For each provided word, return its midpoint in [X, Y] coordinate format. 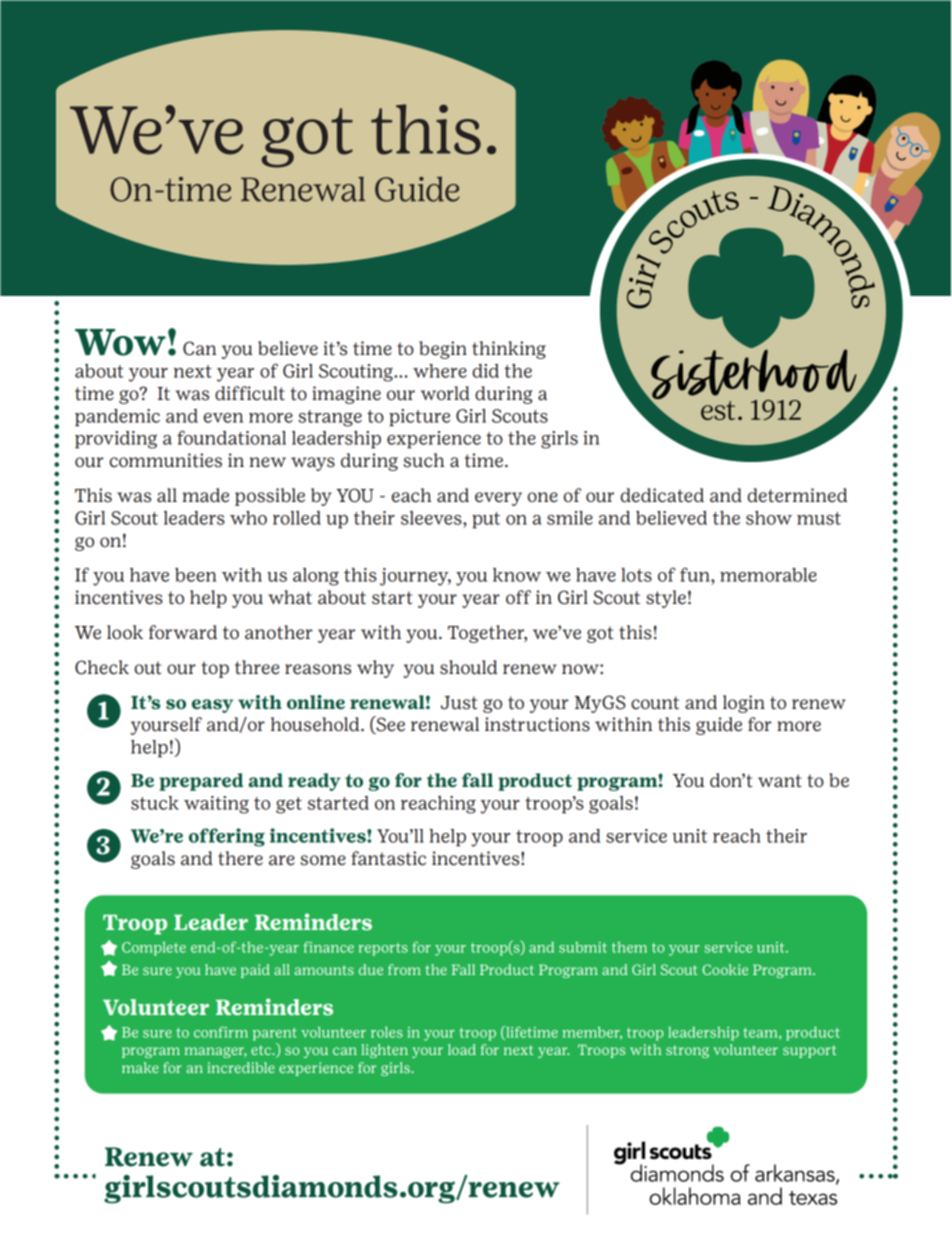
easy [212, 706]
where [440, 371]
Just [459, 703]
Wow [120, 342]
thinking [509, 350]
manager [216, 1052]
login [744, 704]
